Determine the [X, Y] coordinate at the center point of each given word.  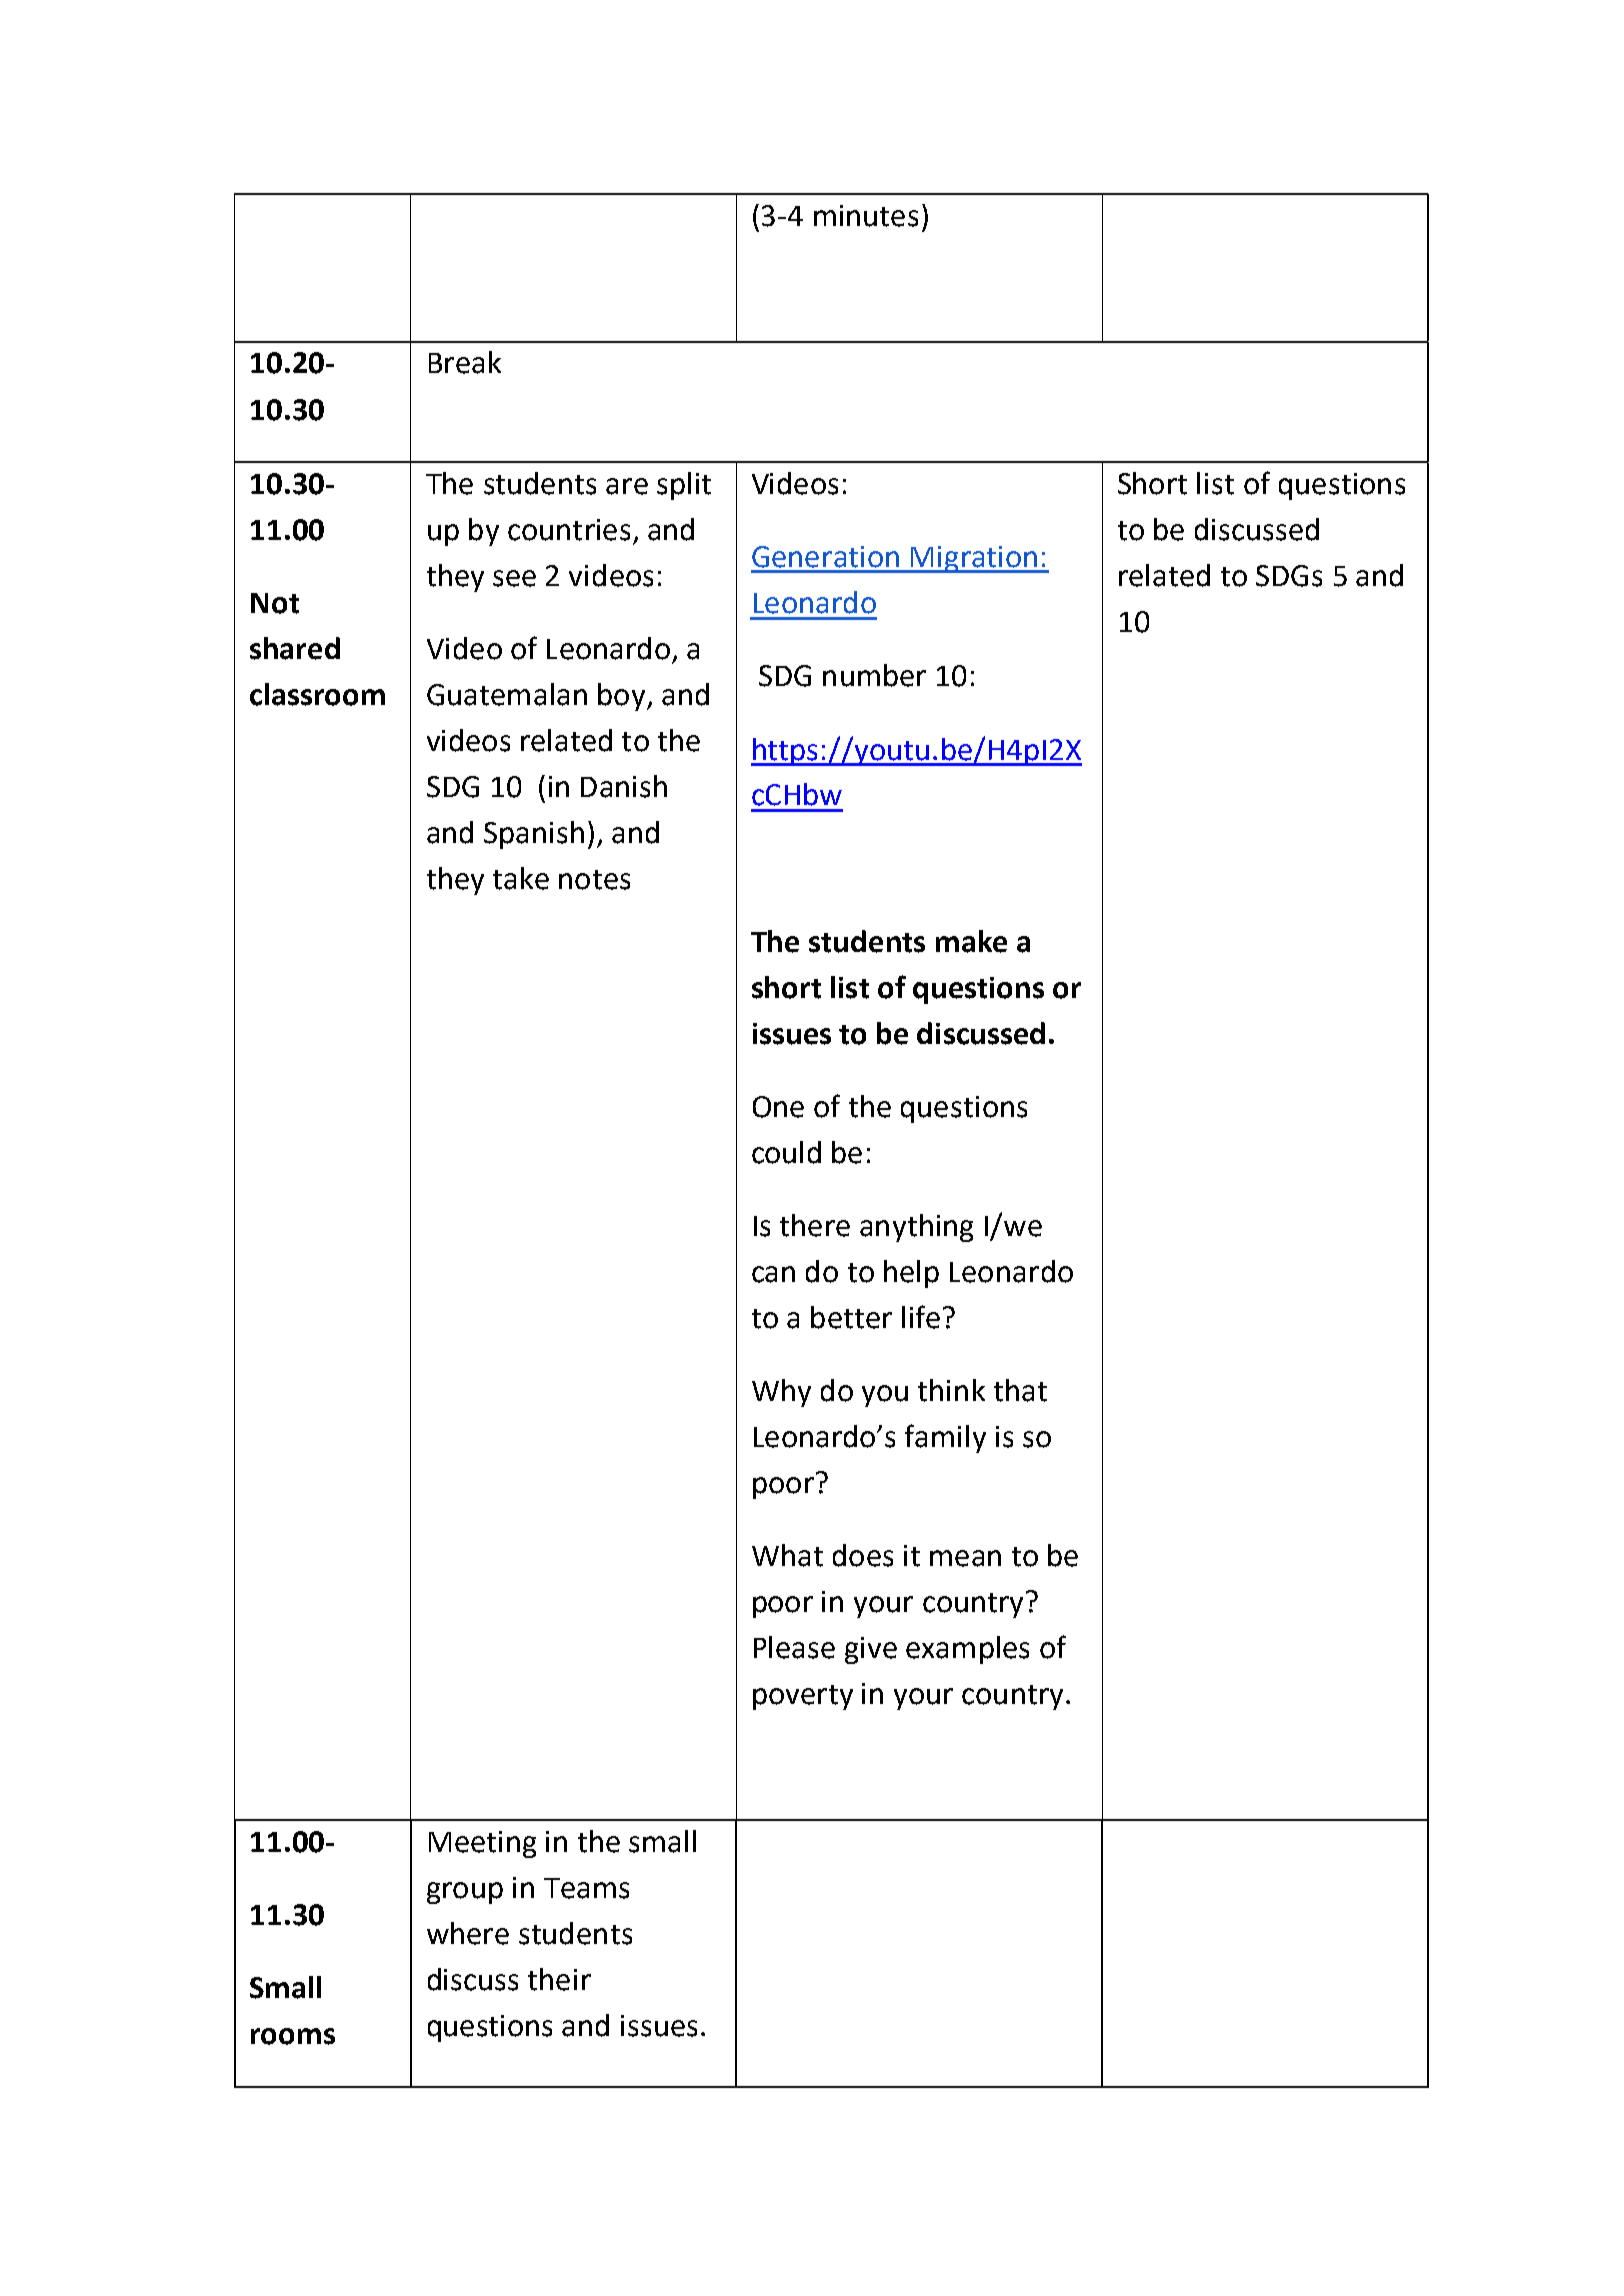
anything [916, 1228]
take [521, 878]
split [684, 486]
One [778, 1107]
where [468, 1933]
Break [465, 362]
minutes [866, 216]
